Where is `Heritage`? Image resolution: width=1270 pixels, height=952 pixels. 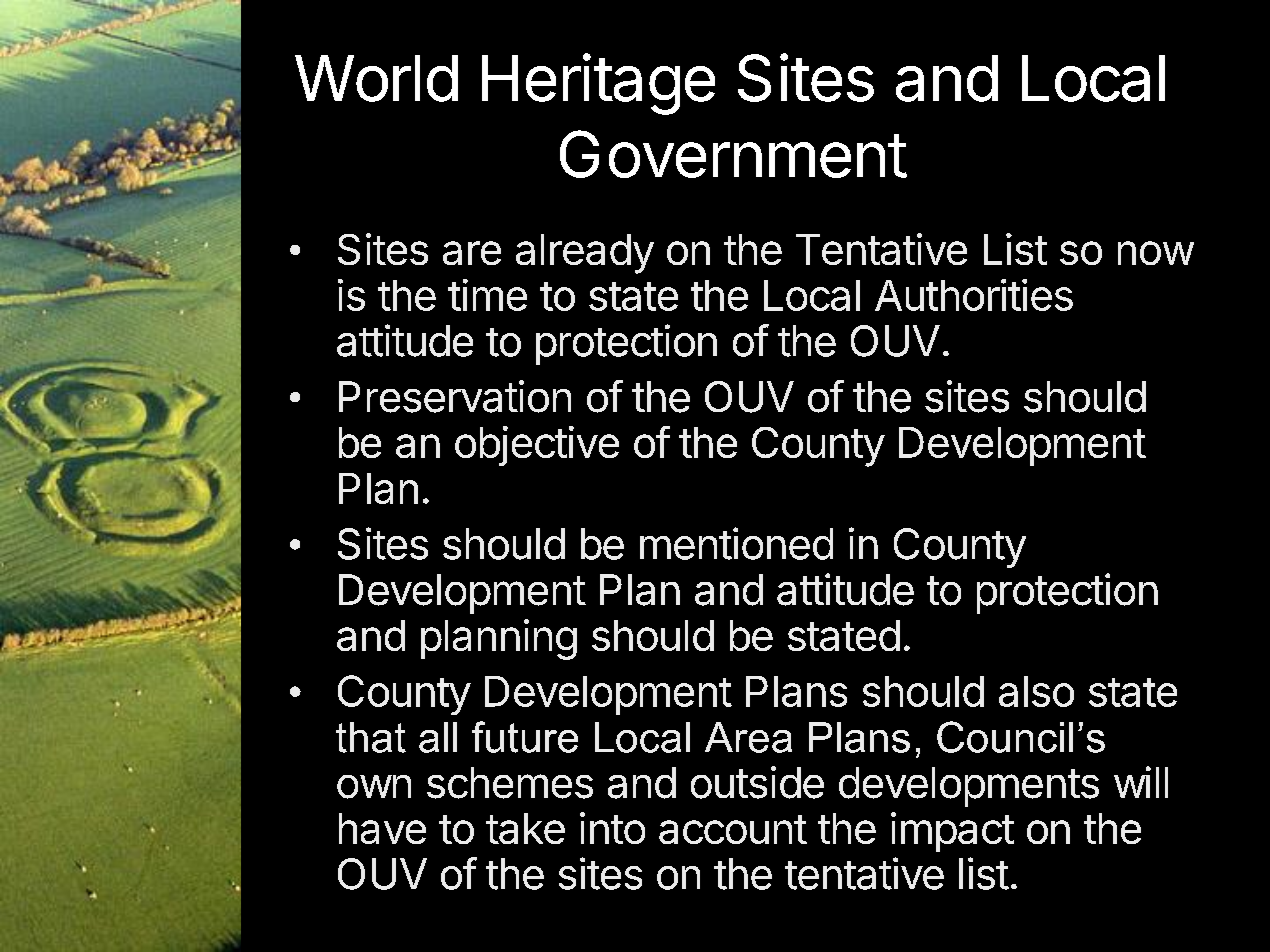 Heritage is located at coordinates (598, 84).
